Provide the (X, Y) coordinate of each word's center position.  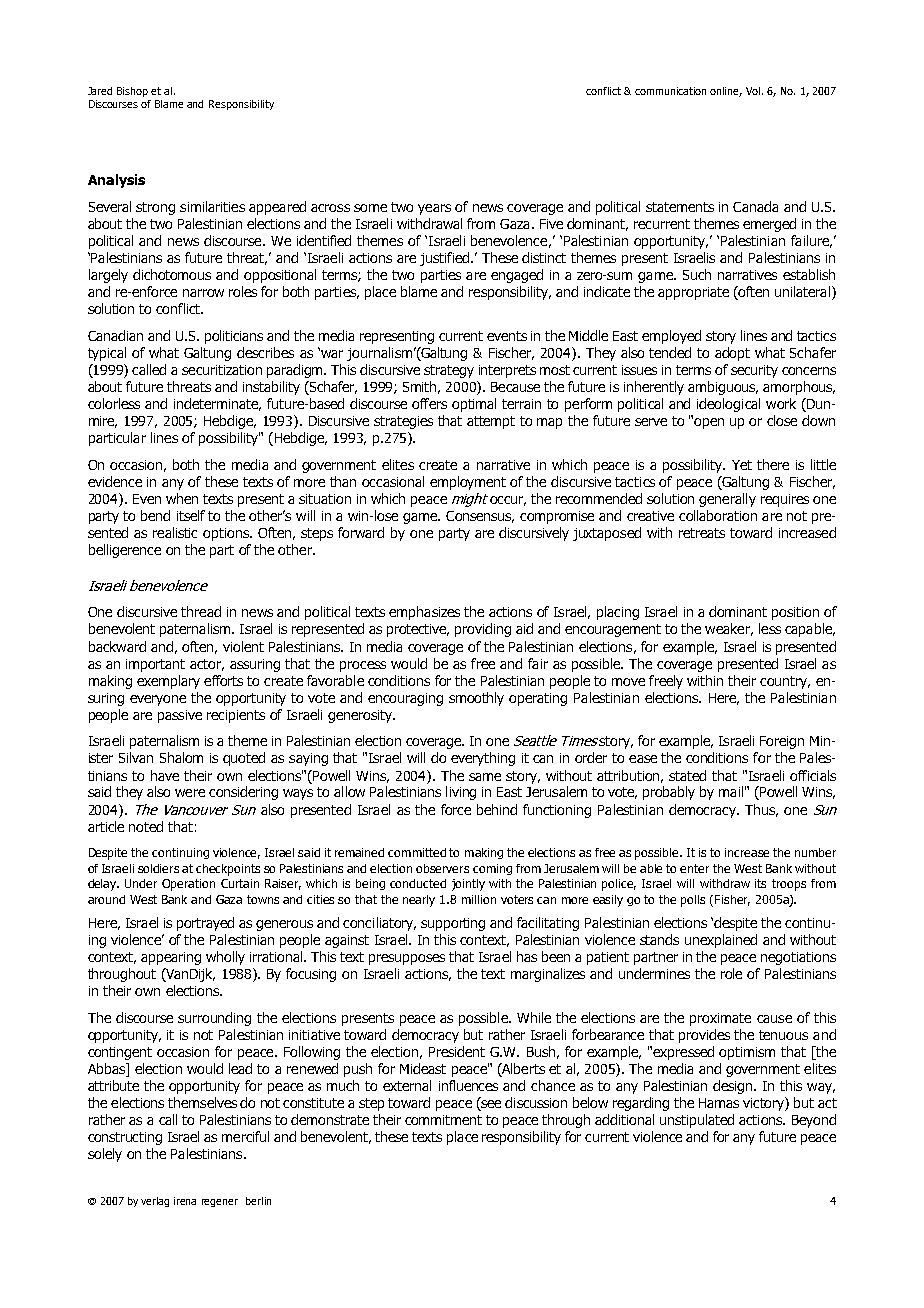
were (190, 793)
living (461, 793)
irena (185, 1201)
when (182, 498)
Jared (100, 91)
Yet (742, 465)
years (434, 209)
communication (670, 91)
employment (468, 483)
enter (694, 868)
